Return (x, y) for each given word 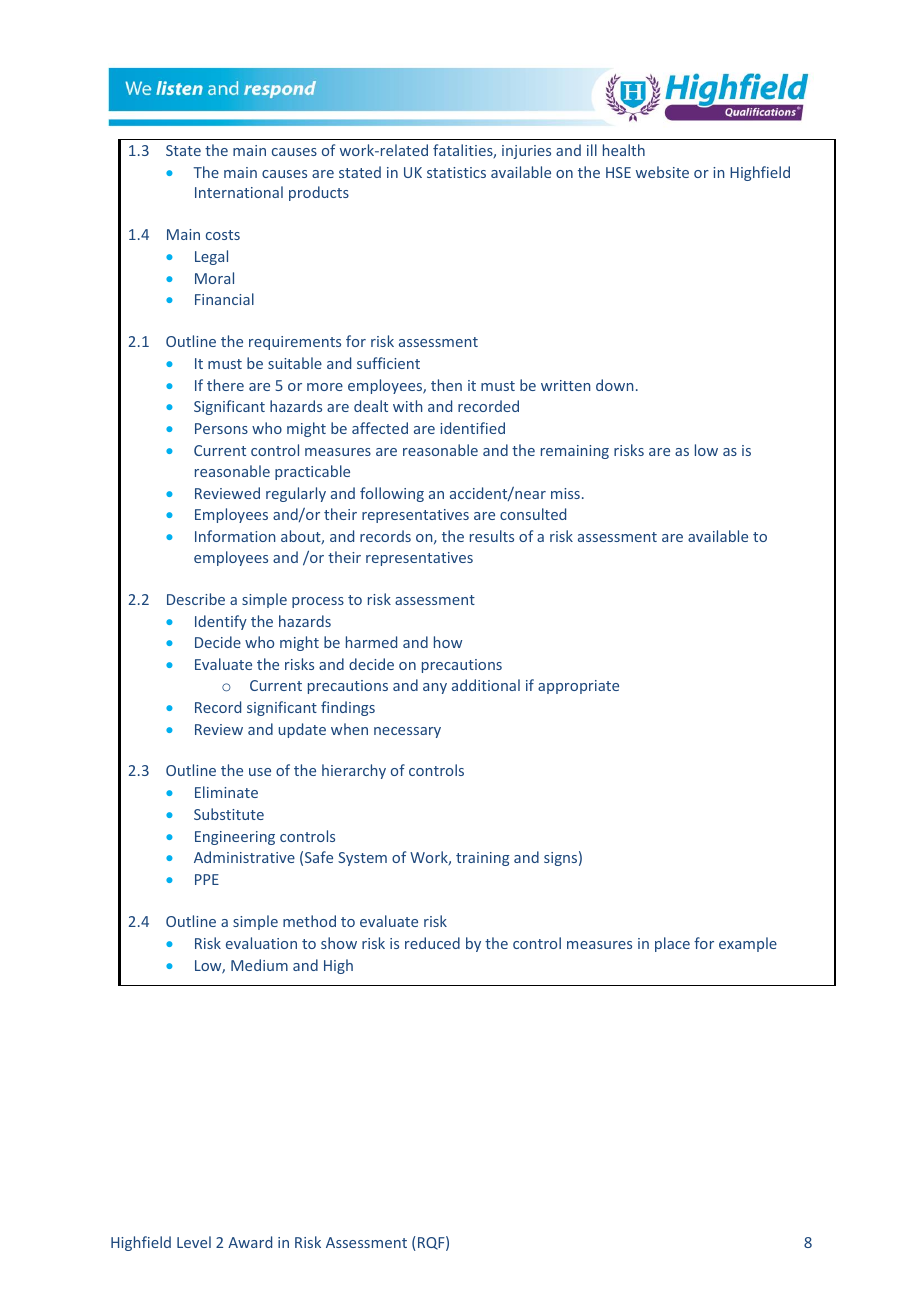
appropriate (578, 687)
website (662, 172)
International (239, 192)
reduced (432, 943)
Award (250, 1242)
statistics (456, 172)
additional (486, 685)
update (302, 730)
